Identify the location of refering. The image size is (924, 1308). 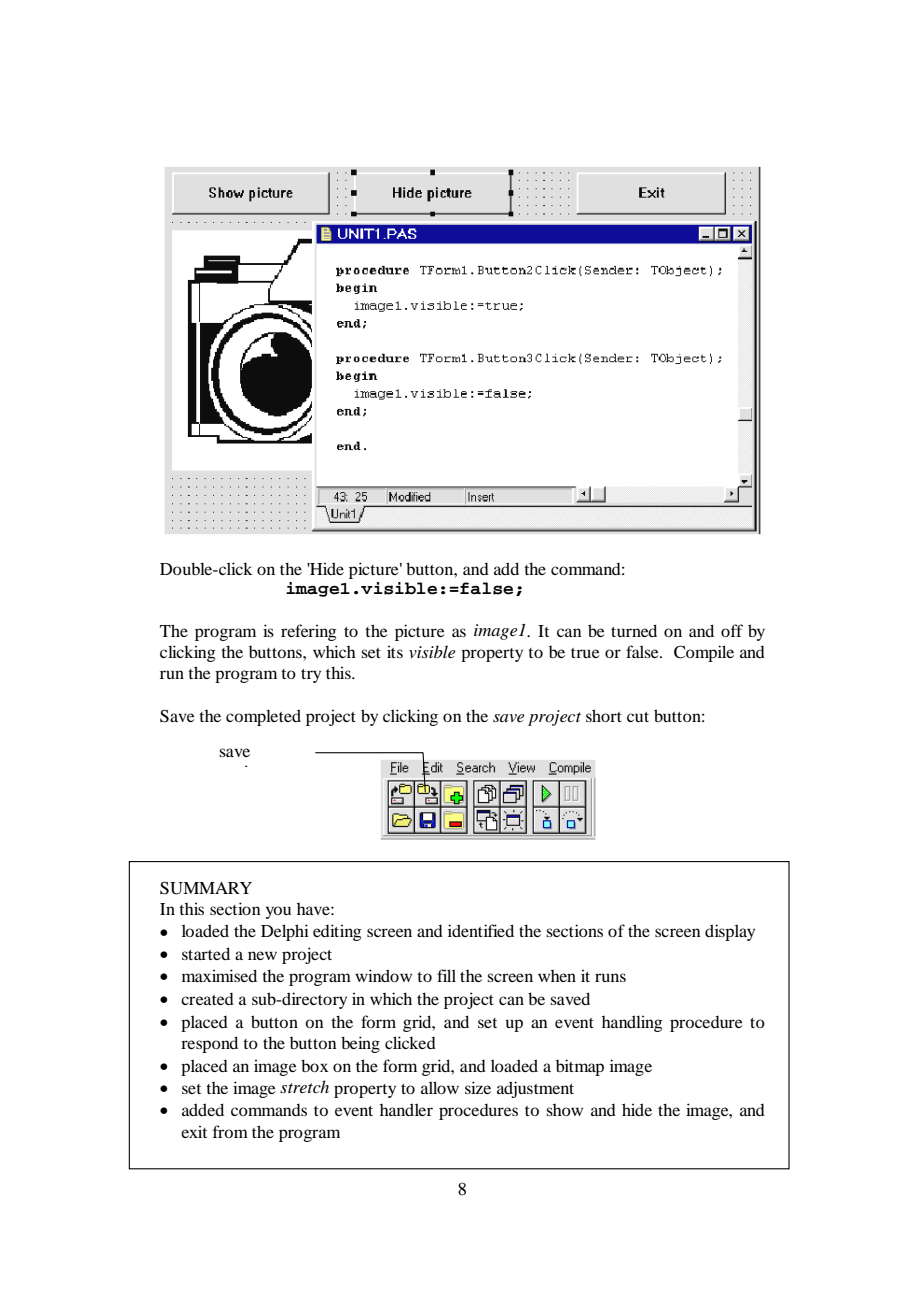
(309, 632).
